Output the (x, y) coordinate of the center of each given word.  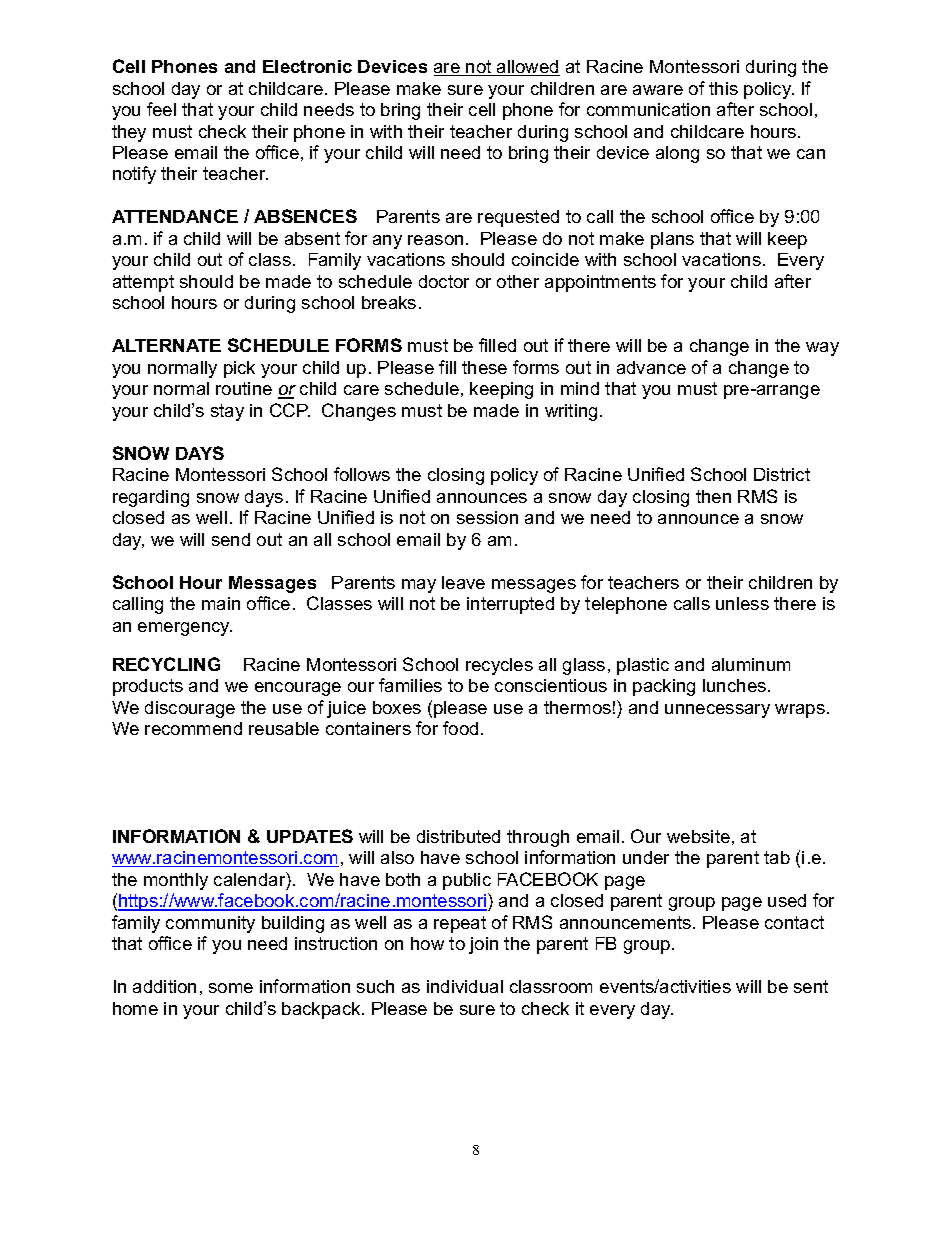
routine (244, 388)
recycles (499, 666)
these (484, 367)
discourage (190, 709)
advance (651, 367)
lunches (734, 685)
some (231, 988)
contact (794, 922)
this (723, 88)
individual (465, 986)
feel (161, 109)
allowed (527, 68)
